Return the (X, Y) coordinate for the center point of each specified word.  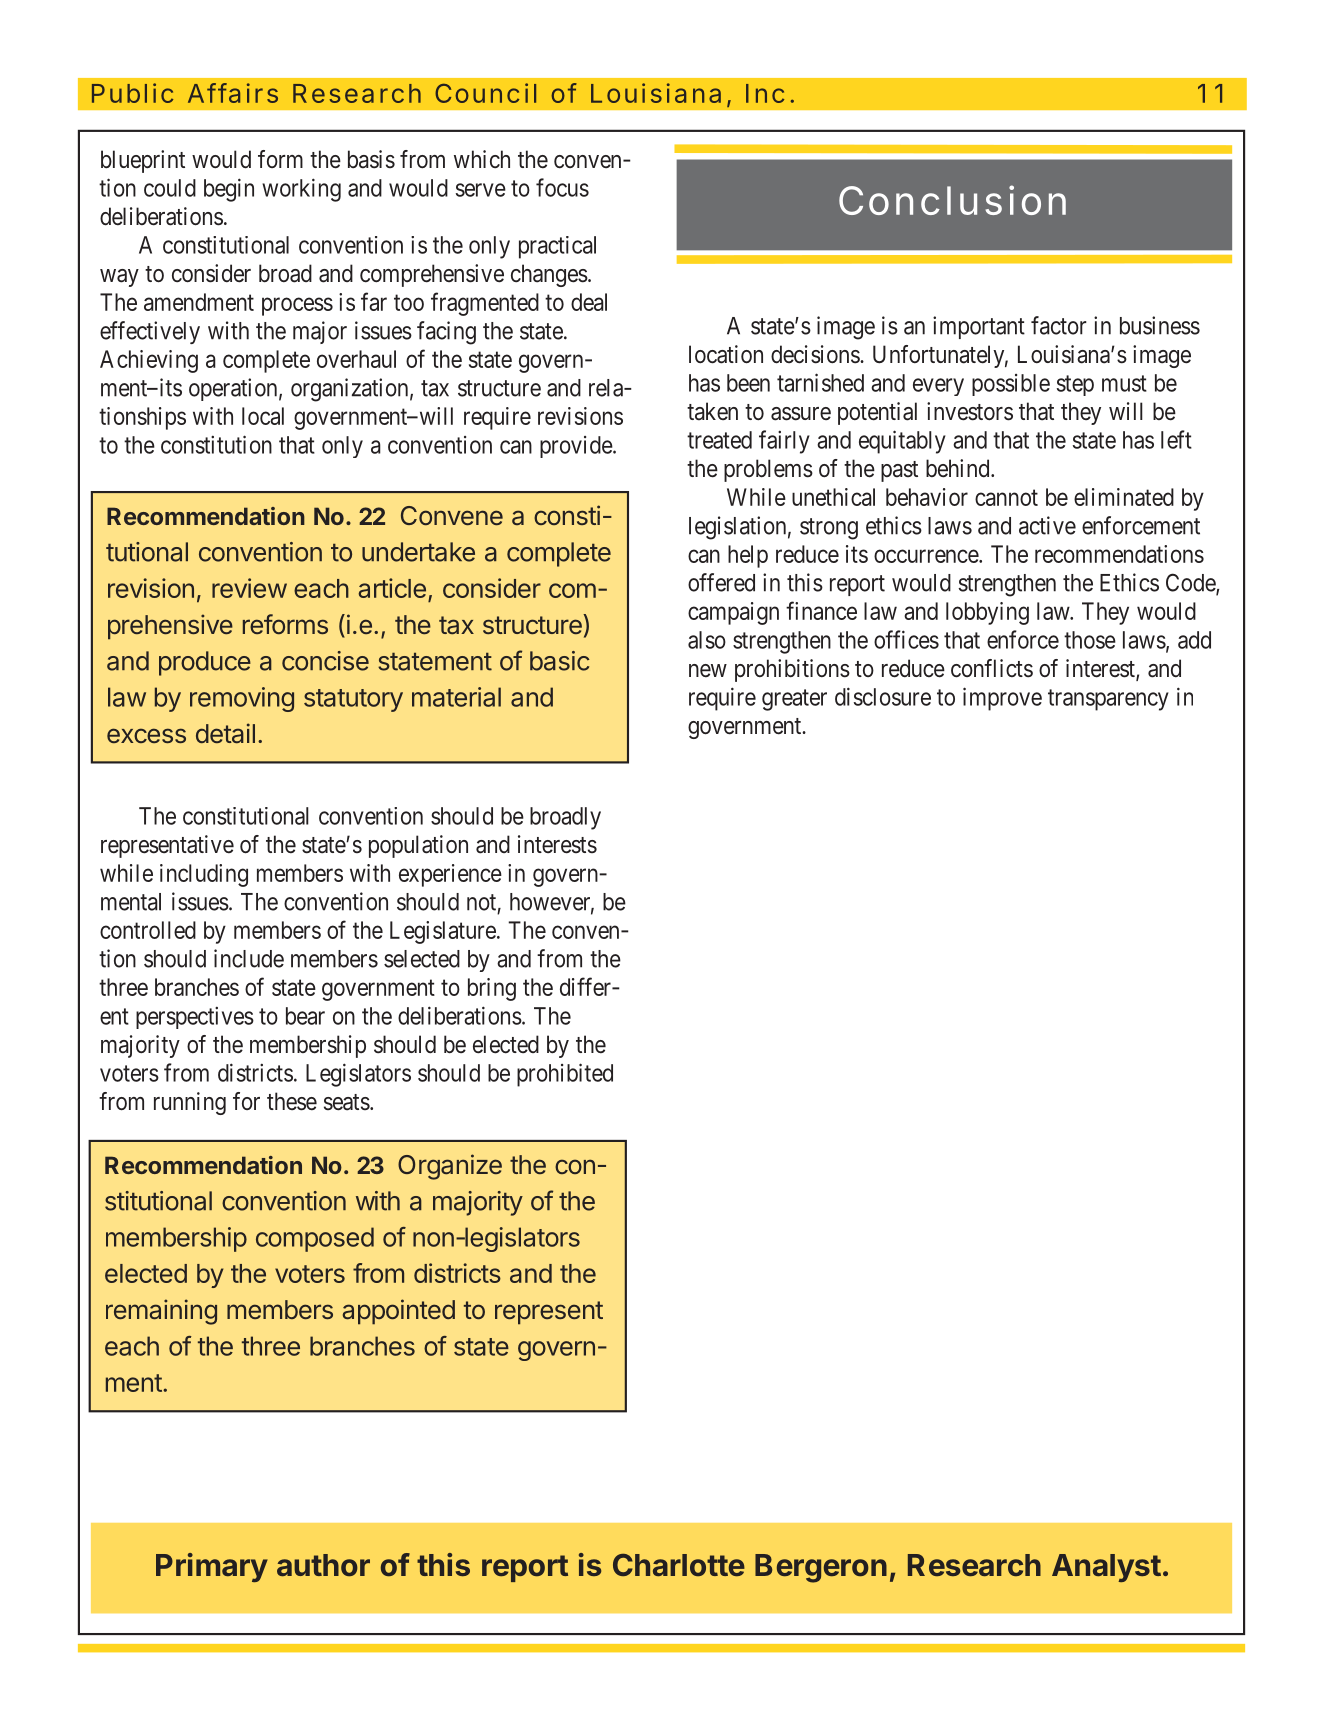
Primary (212, 1567)
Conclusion (952, 200)
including (204, 875)
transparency (1108, 700)
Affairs (233, 93)
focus (562, 187)
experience (450, 875)
